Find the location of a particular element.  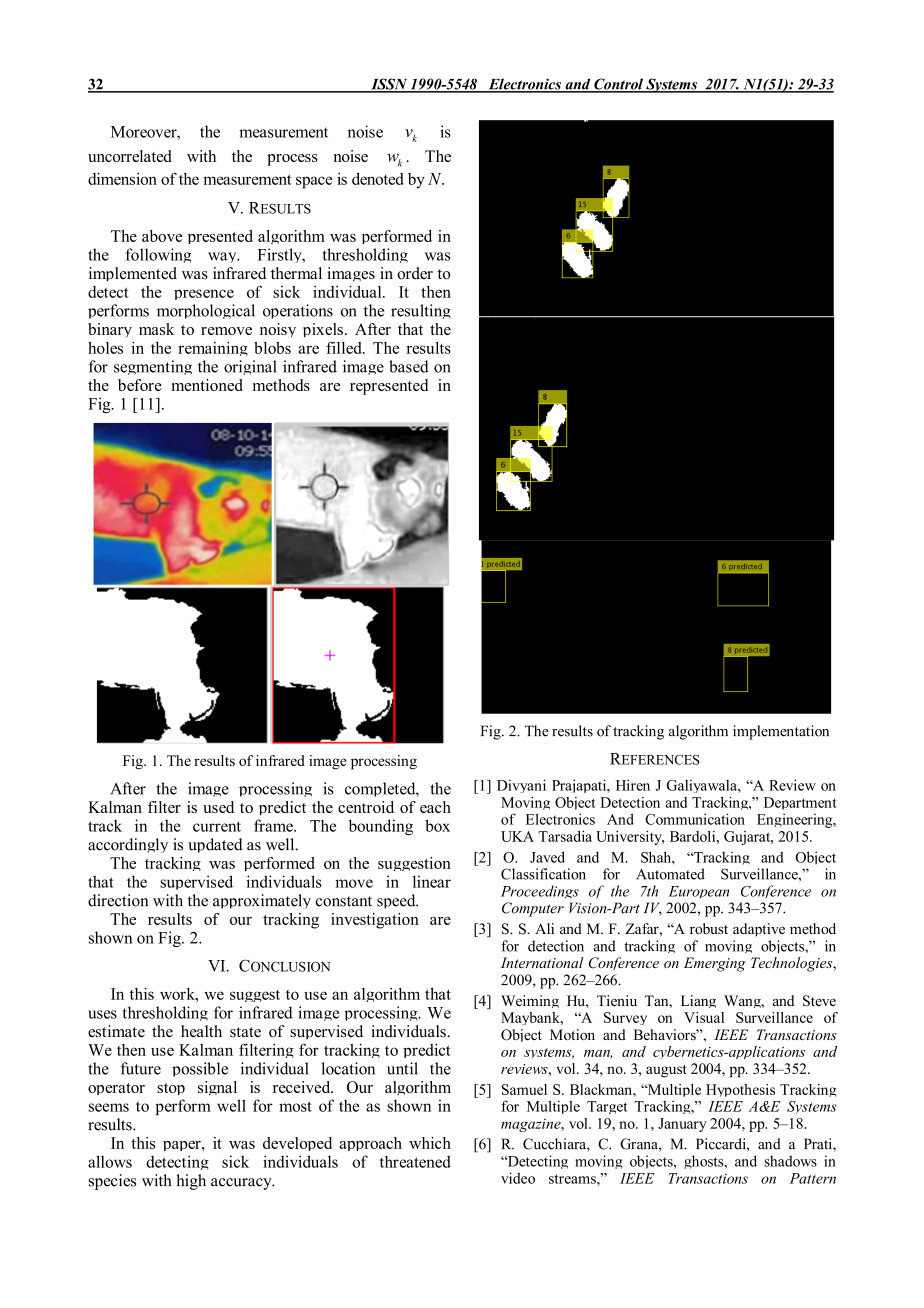

which is located at coordinates (430, 1143).
